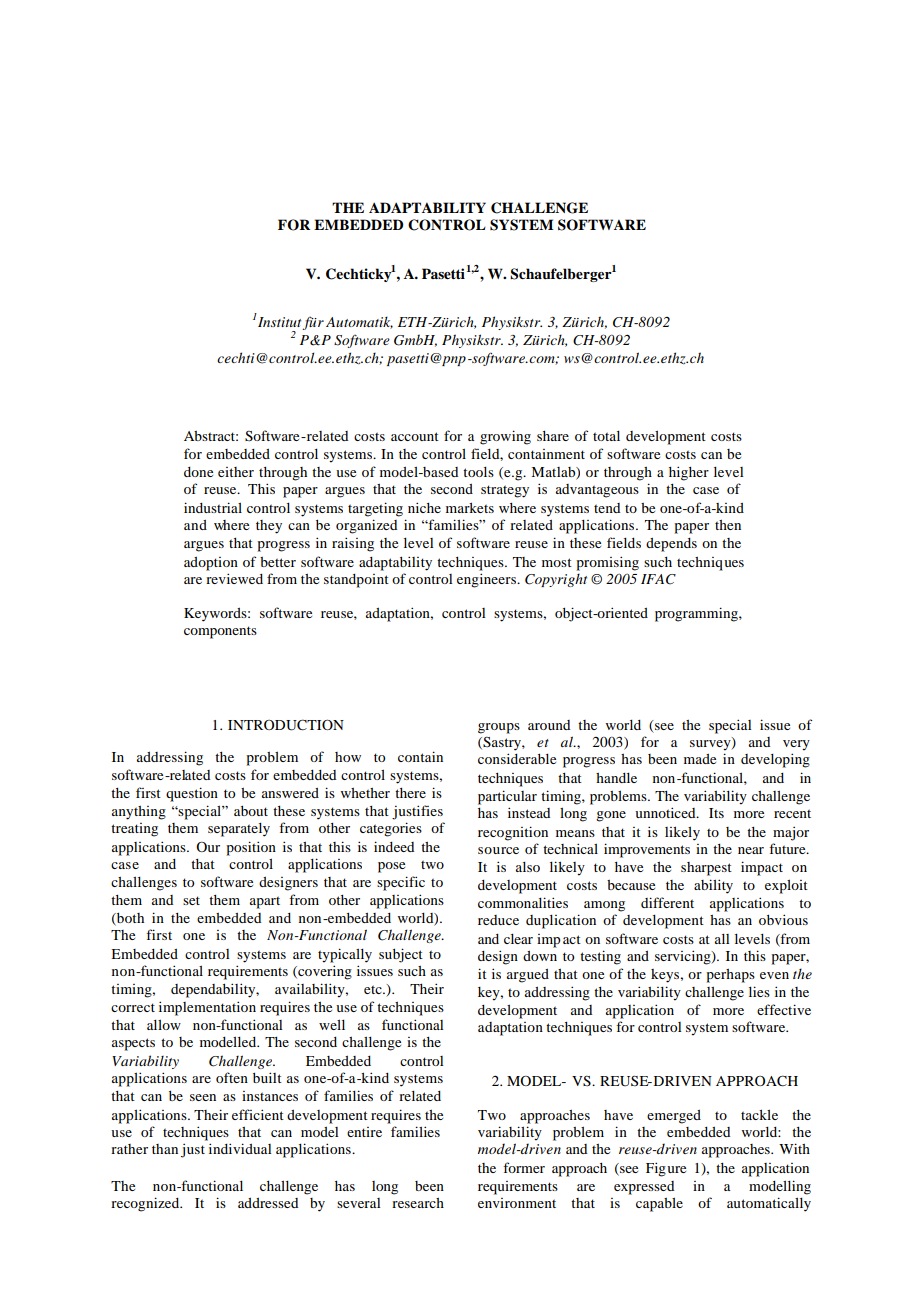 Image resolution: width=924 pixels, height=1307 pixels. Describe the element at coordinates (728, 525) in the document. I see `then` at that location.
